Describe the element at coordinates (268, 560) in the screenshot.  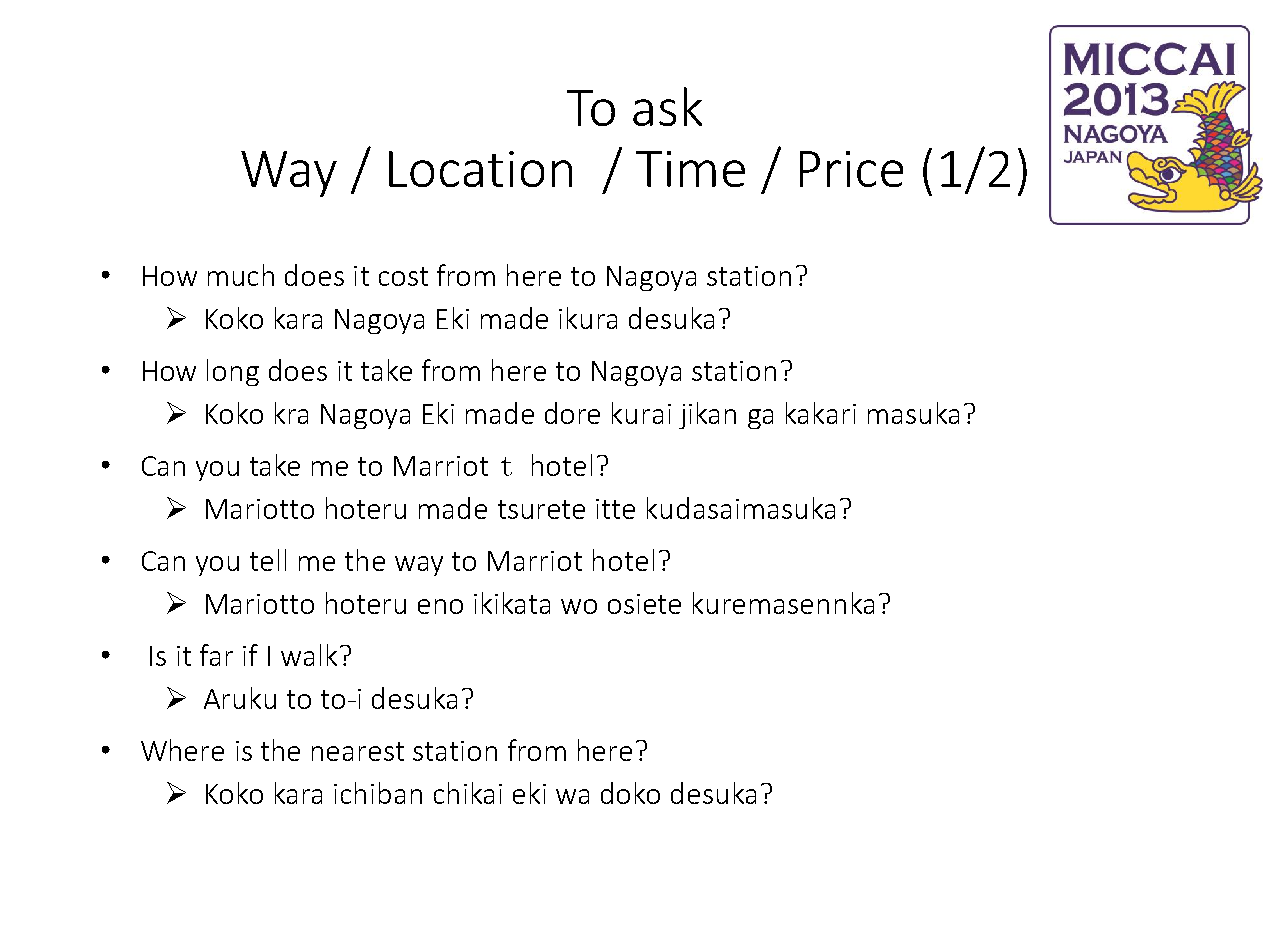
I see `tell` at that location.
